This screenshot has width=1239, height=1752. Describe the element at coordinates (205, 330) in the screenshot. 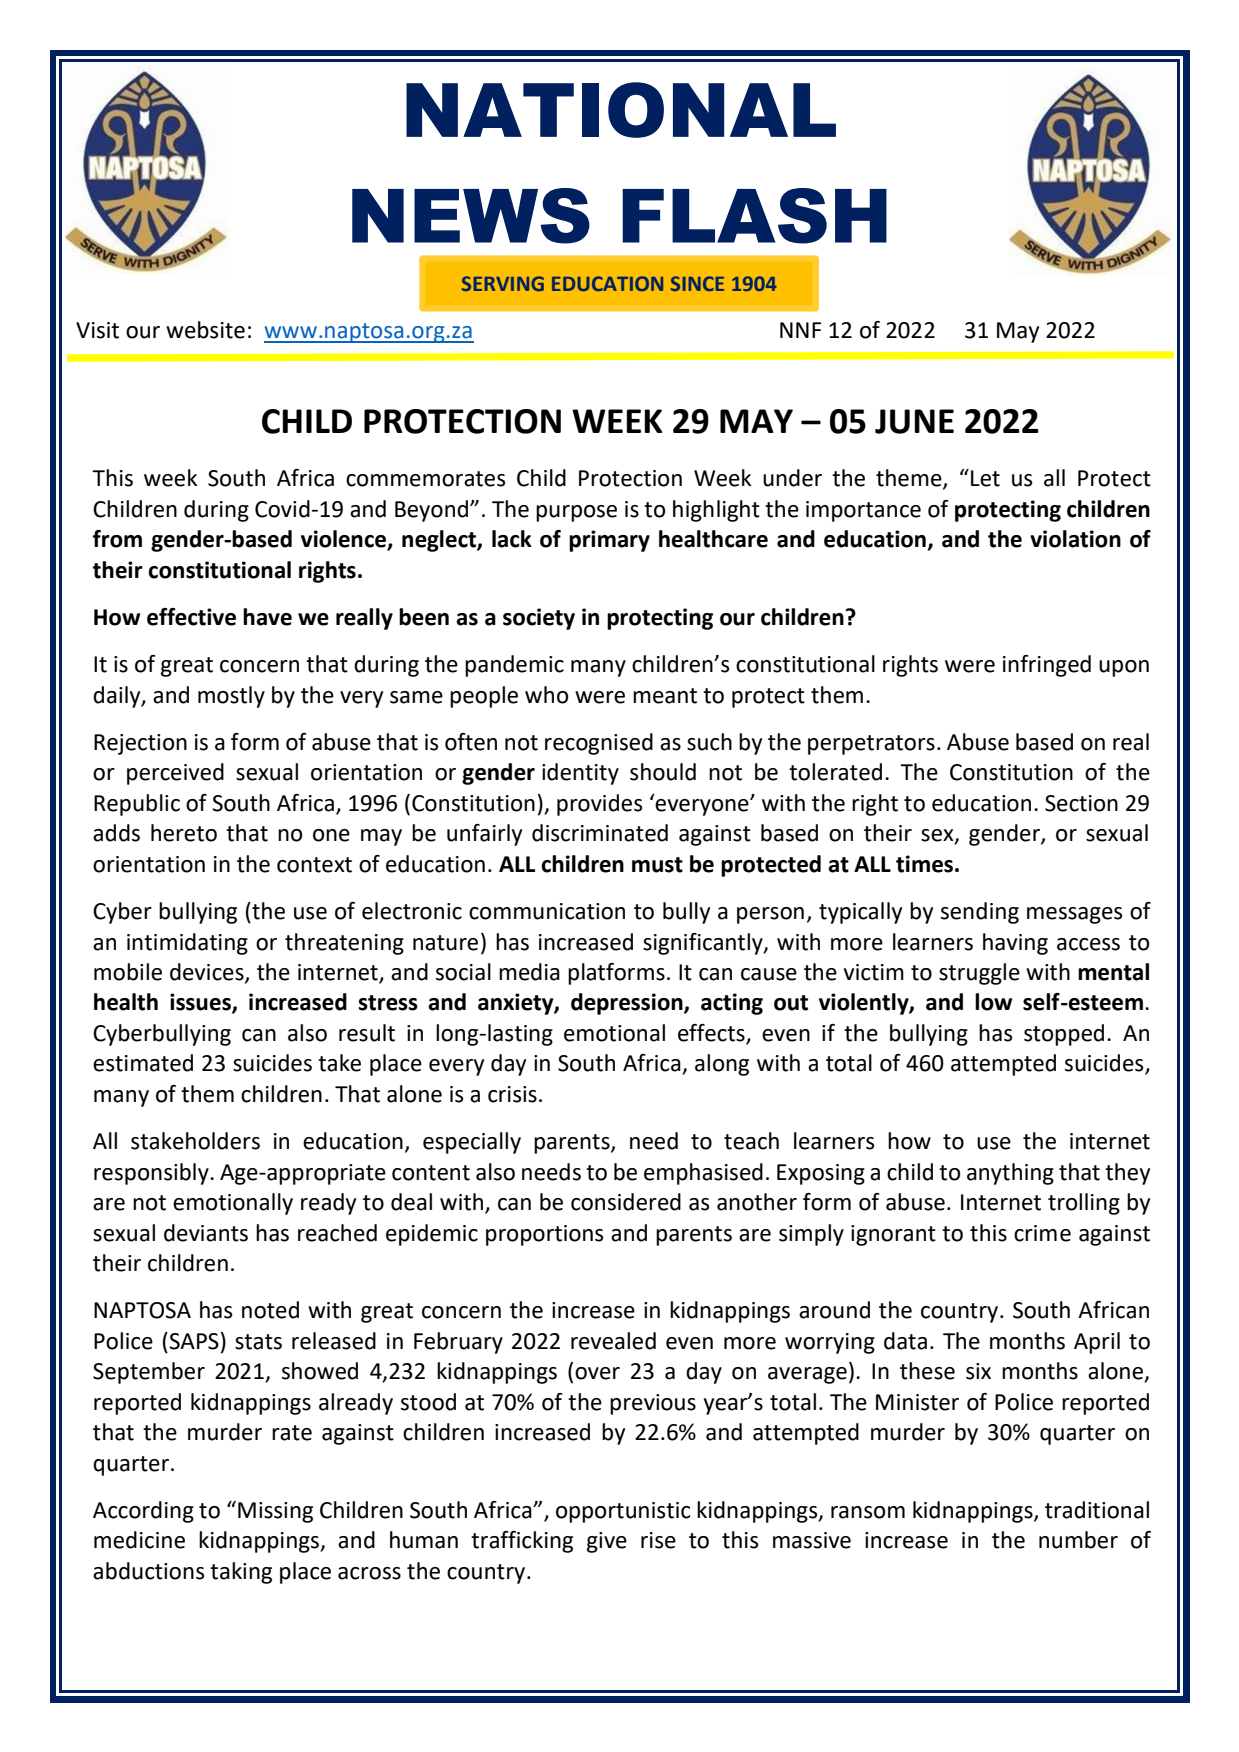

I see `website` at that location.
